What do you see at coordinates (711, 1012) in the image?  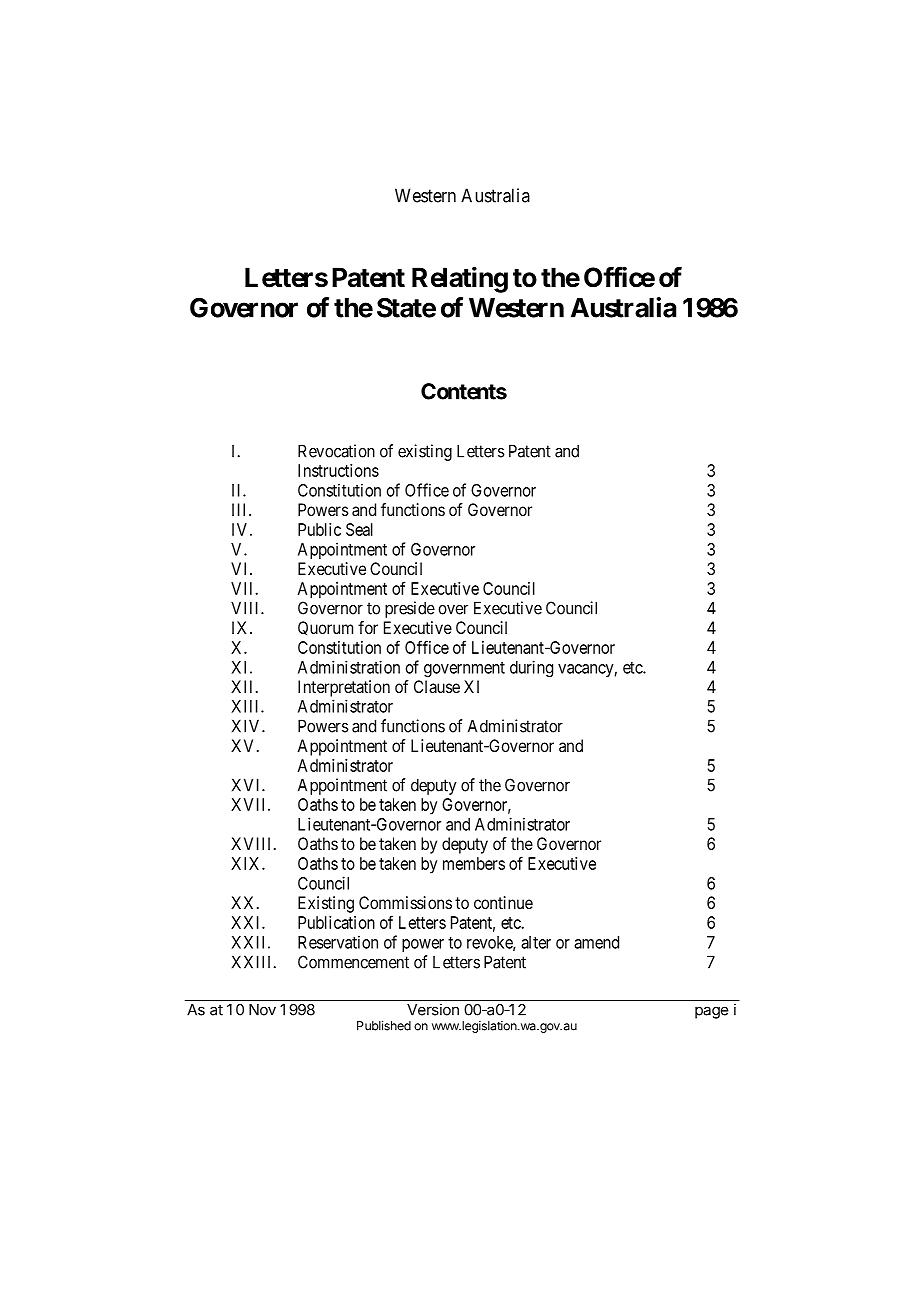 I see `page` at bounding box center [711, 1012].
